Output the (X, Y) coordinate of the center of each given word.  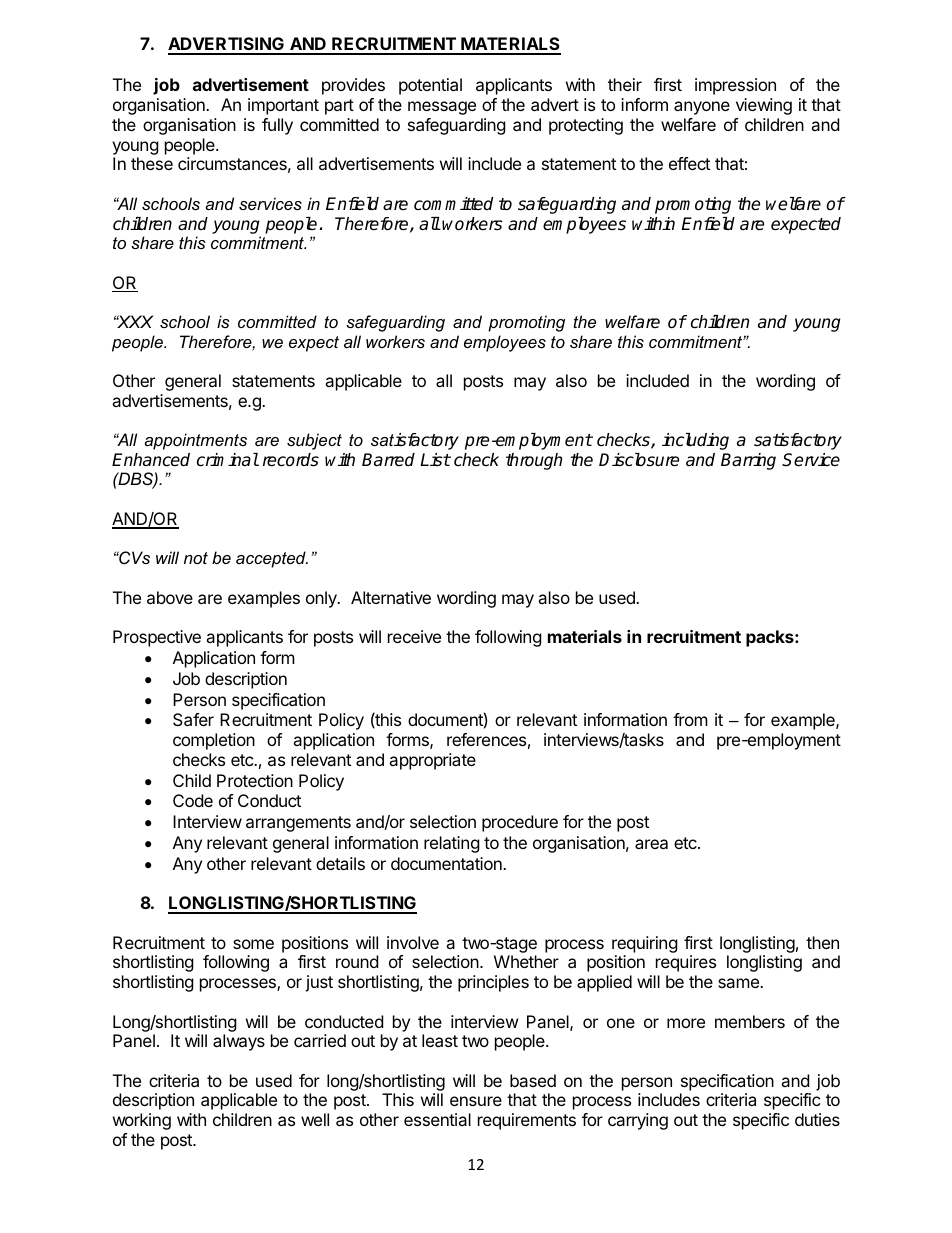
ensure (476, 1101)
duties (817, 1119)
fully (277, 126)
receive (414, 636)
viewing (764, 106)
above (170, 597)
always (239, 1042)
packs (771, 638)
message (442, 108)
